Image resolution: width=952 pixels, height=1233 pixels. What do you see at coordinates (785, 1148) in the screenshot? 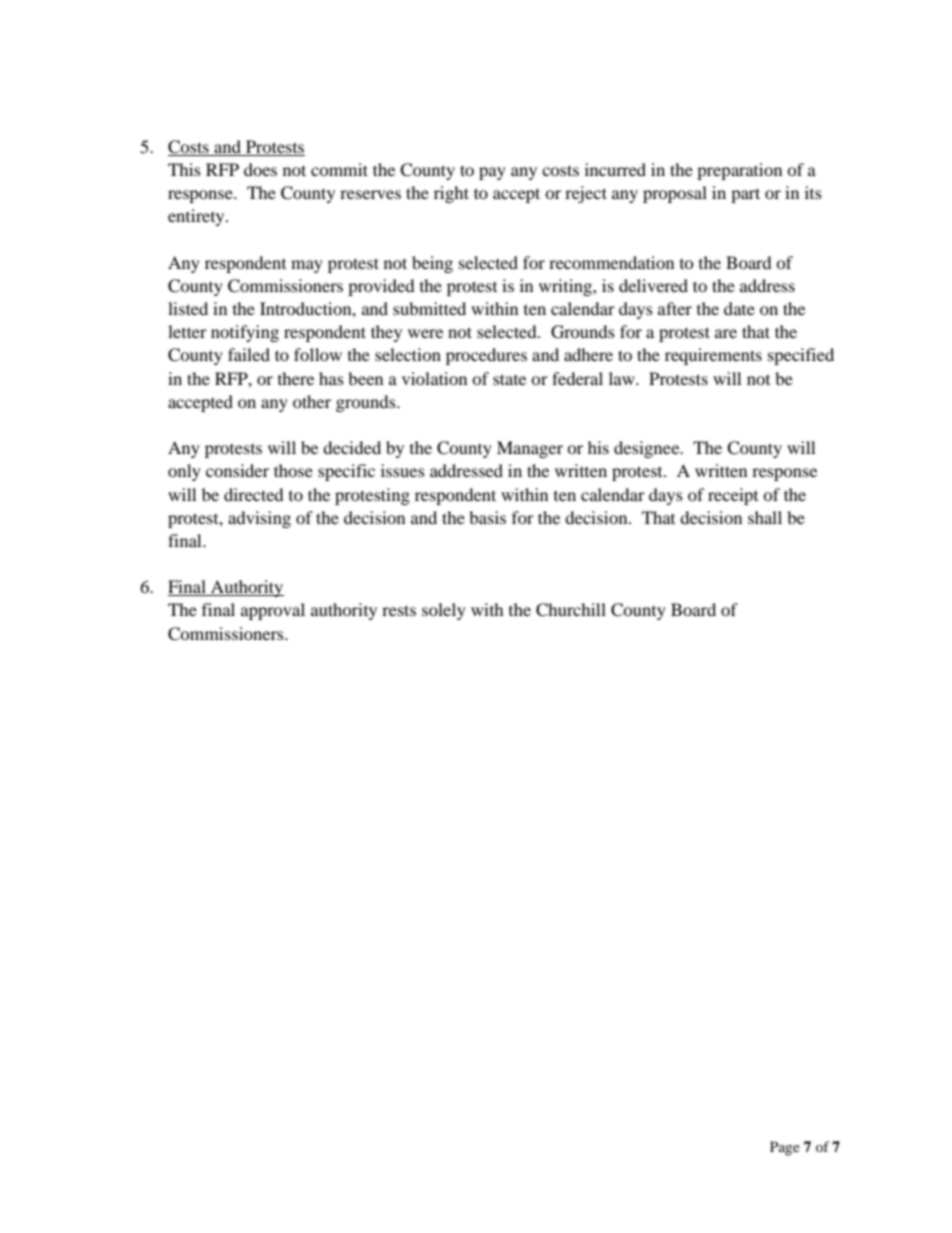
I see `Page` at bounding box center [785, 1148].
